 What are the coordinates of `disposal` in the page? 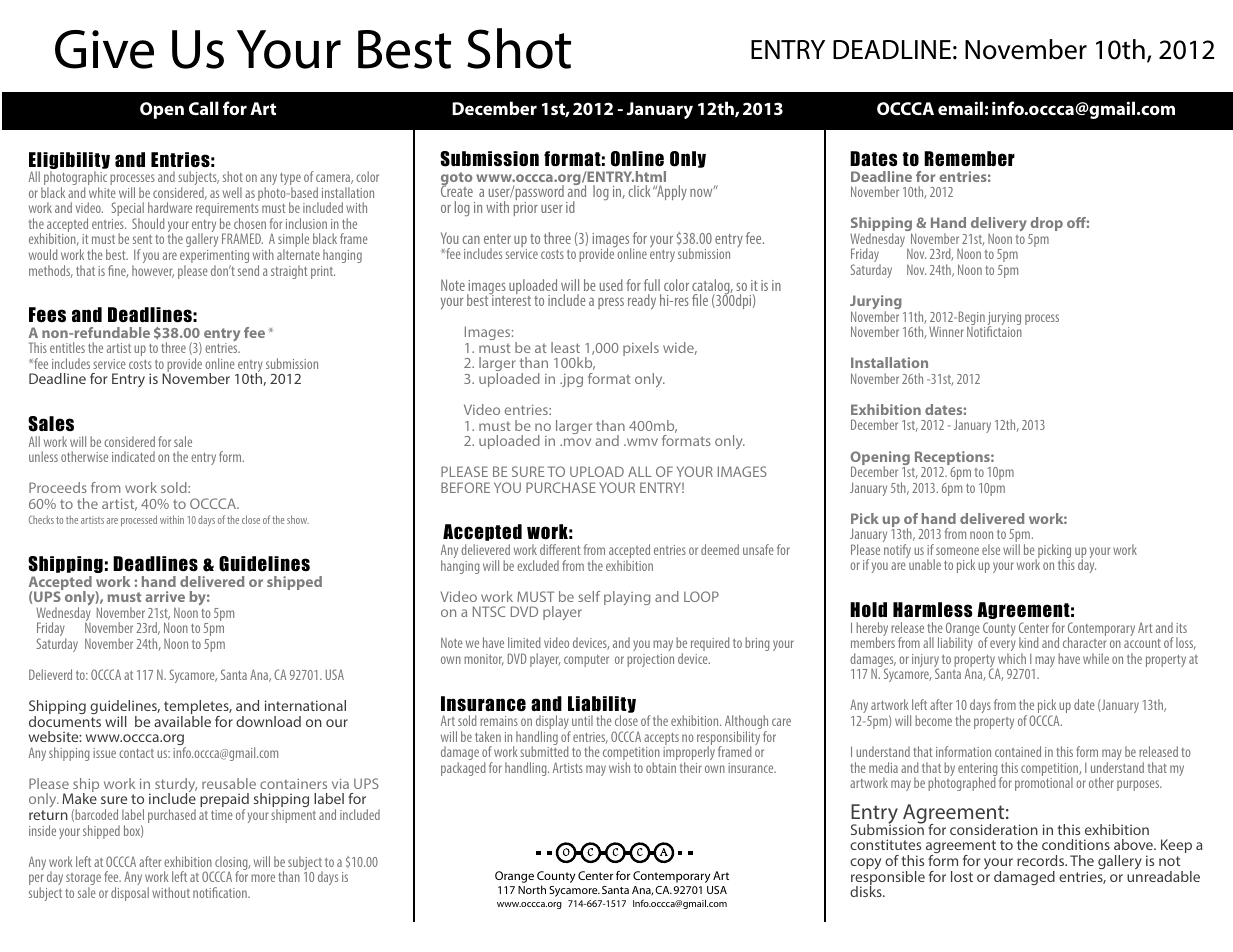 It's located at (130, 894).
